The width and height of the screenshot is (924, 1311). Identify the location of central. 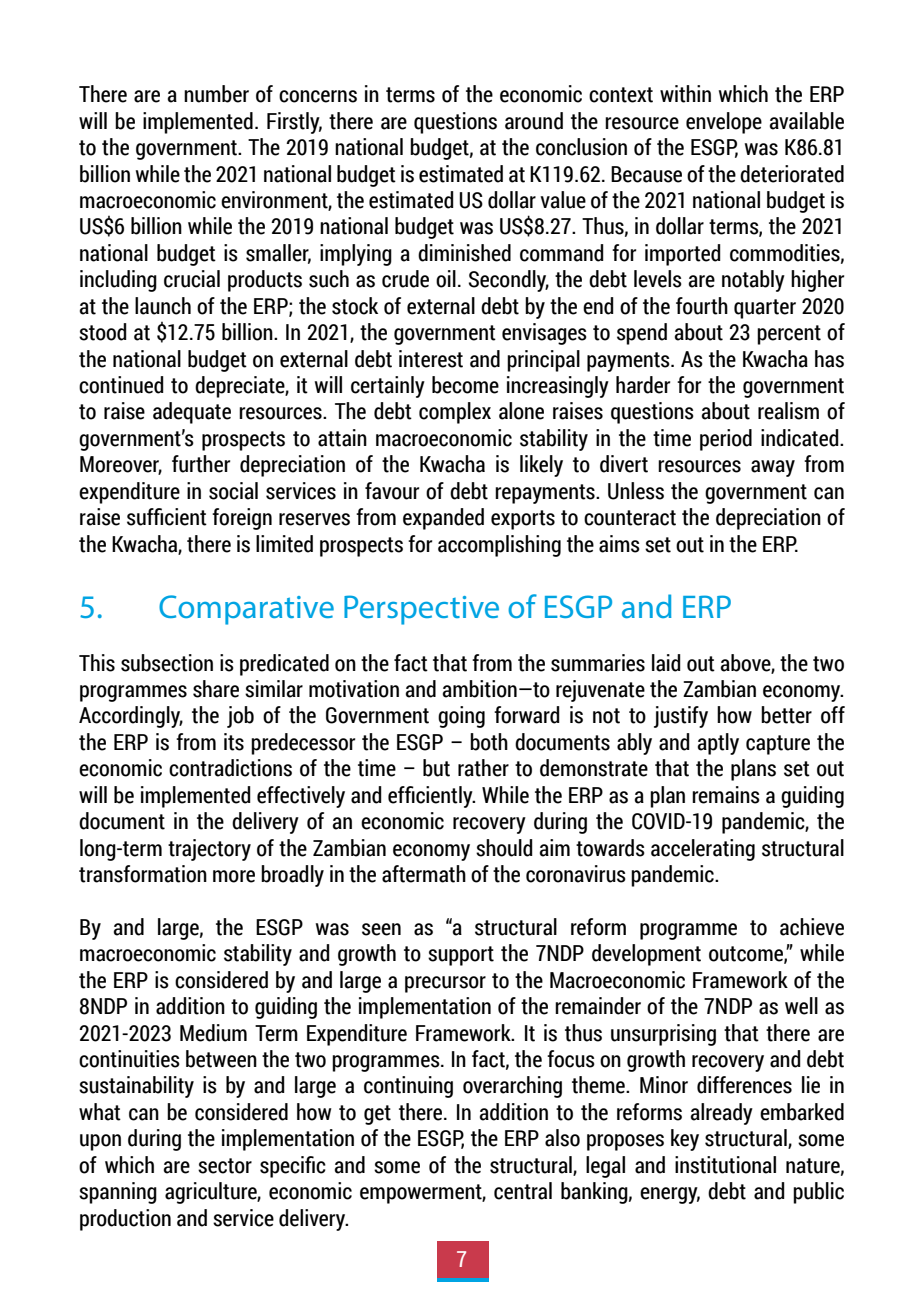
(523, 1191).
